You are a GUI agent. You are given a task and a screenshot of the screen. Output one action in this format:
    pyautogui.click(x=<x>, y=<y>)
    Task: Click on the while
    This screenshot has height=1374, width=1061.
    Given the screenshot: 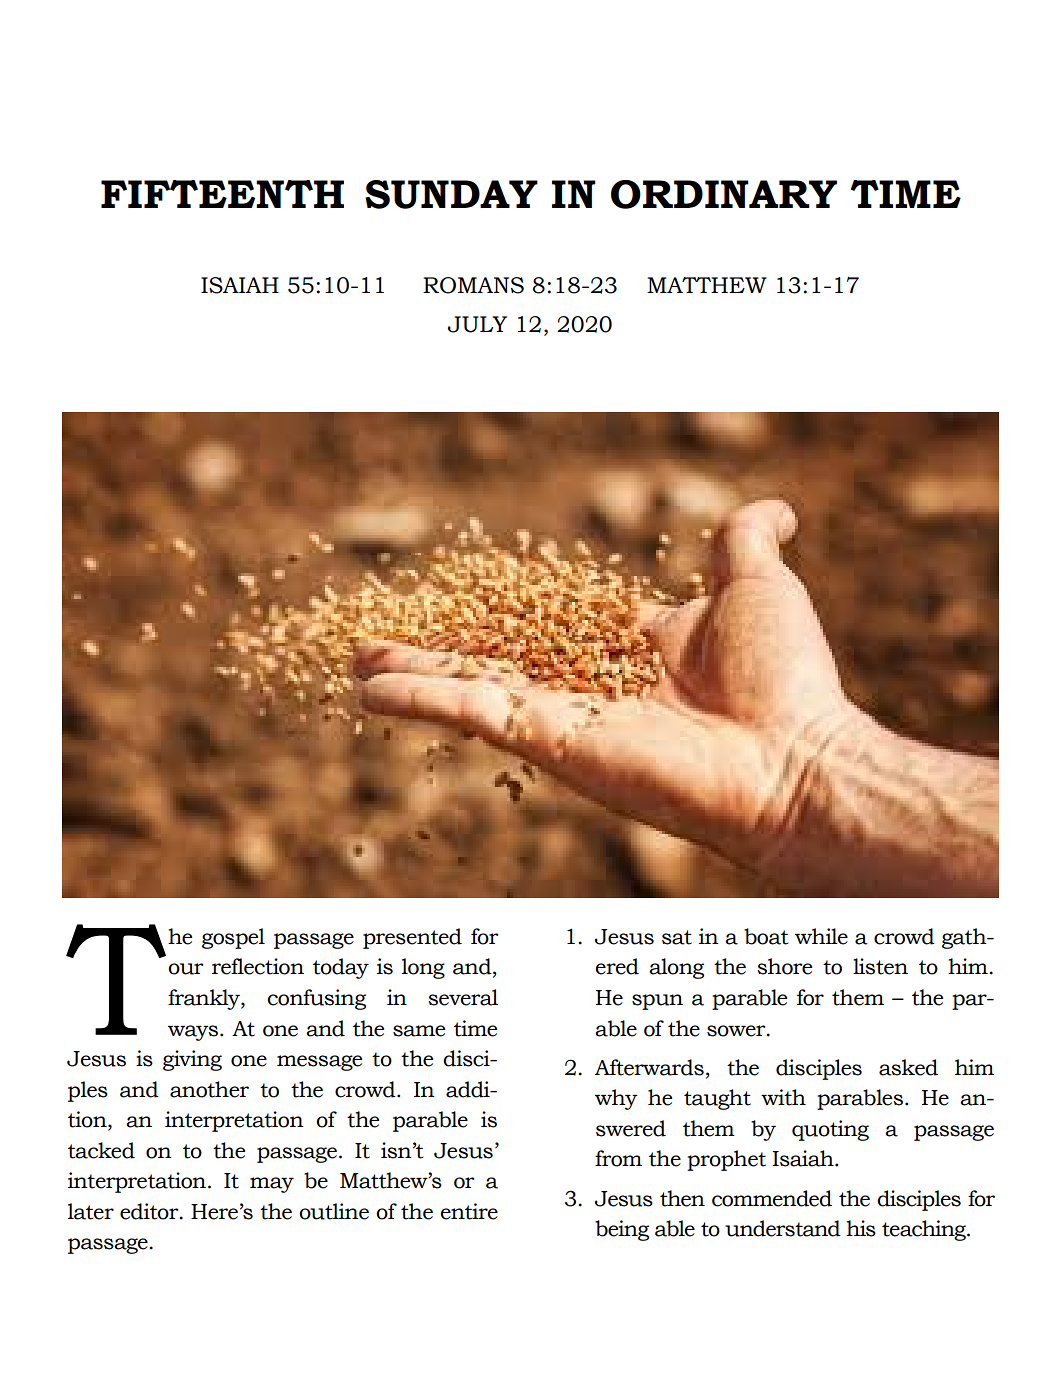 What is the action you would take?
    pyautogui.click(x=821, y=936)
